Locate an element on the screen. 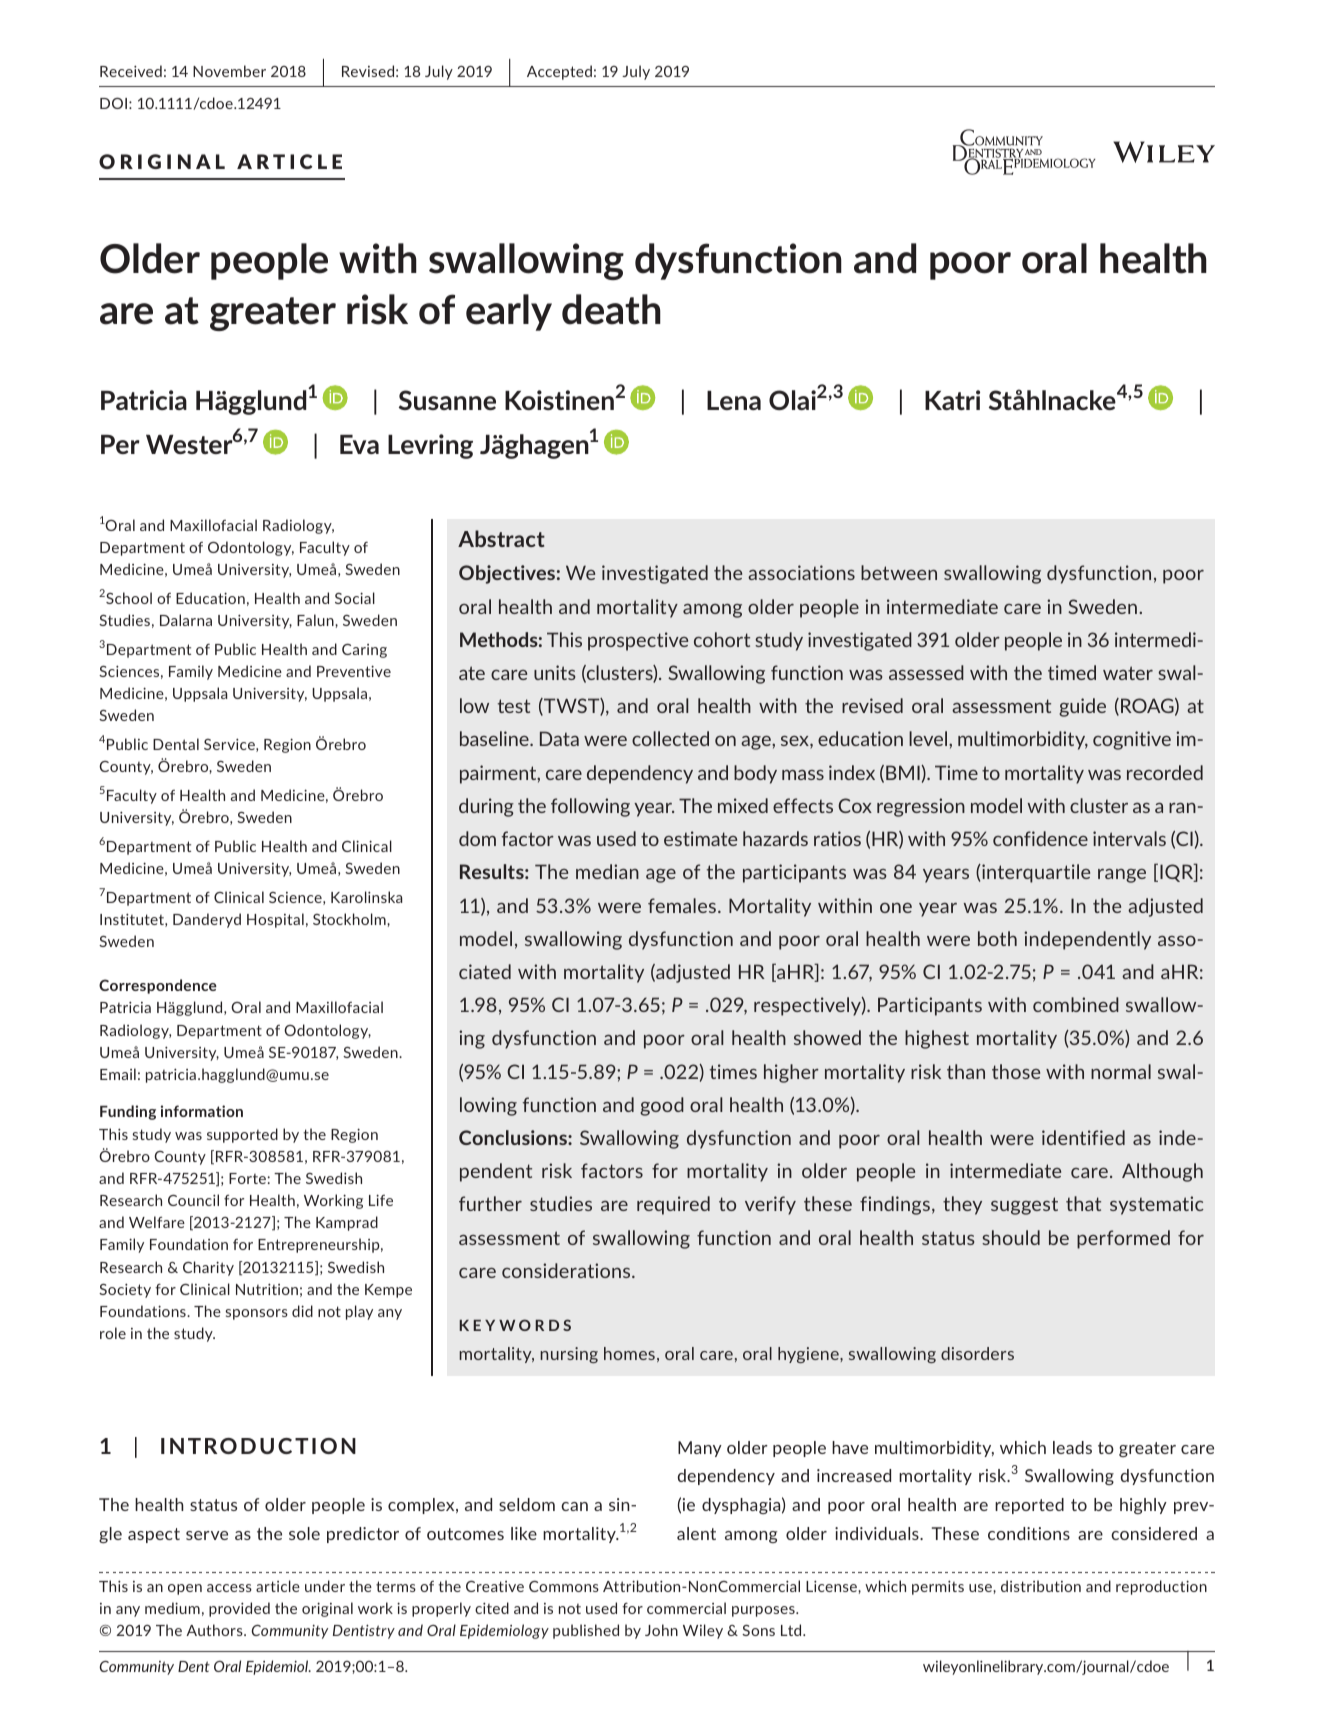 The image size is (1318, 1732). Accepted is located at coordinates (559, 72).
